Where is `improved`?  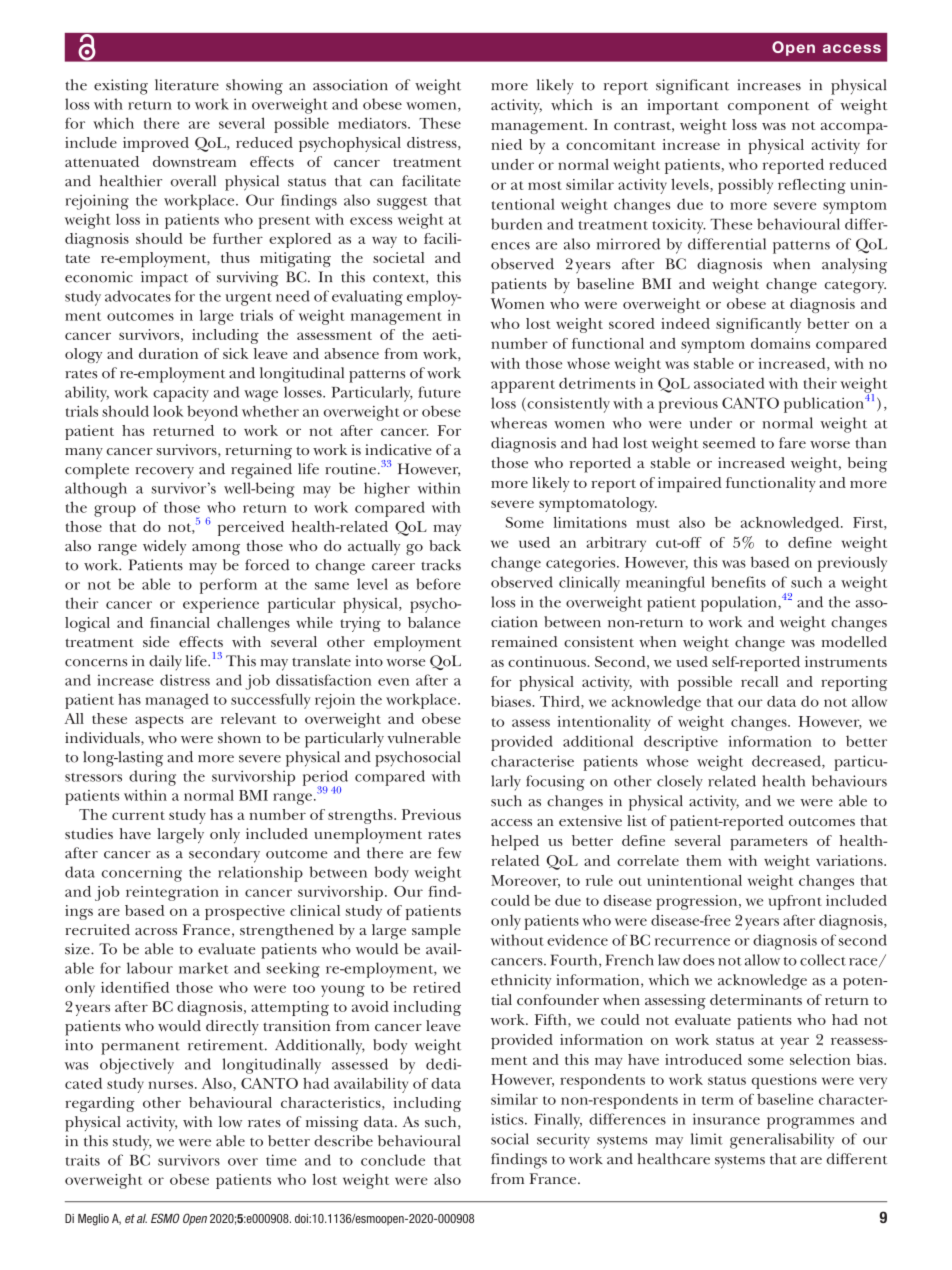
improved is located at coordinates (156, 144).
